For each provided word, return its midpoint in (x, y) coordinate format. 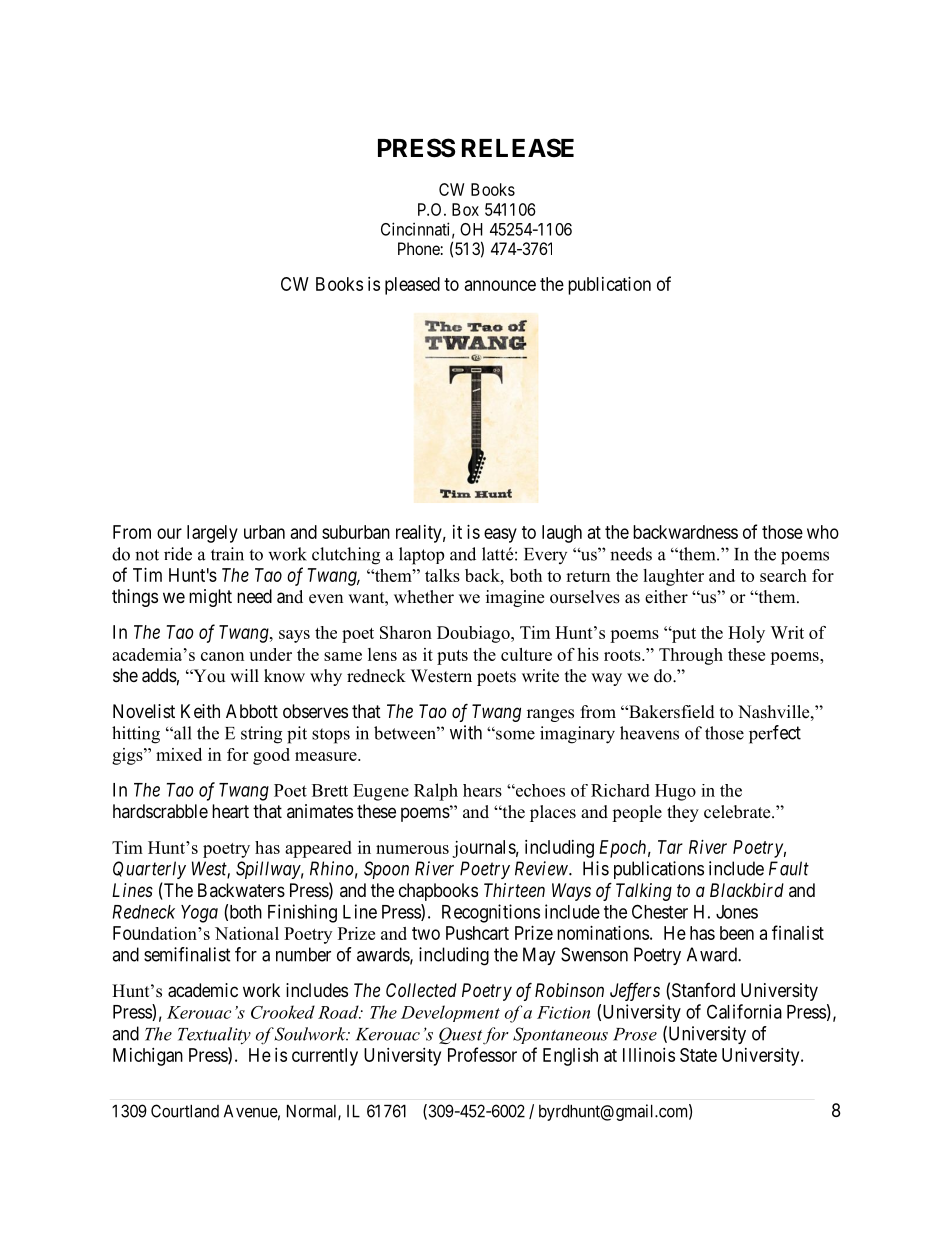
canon (222, 656)
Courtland (185, 1111)
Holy (746, 634)
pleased (412, 286)
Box (465, 209)
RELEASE (518, 148)
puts (452, 657)
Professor (482, 1054)
